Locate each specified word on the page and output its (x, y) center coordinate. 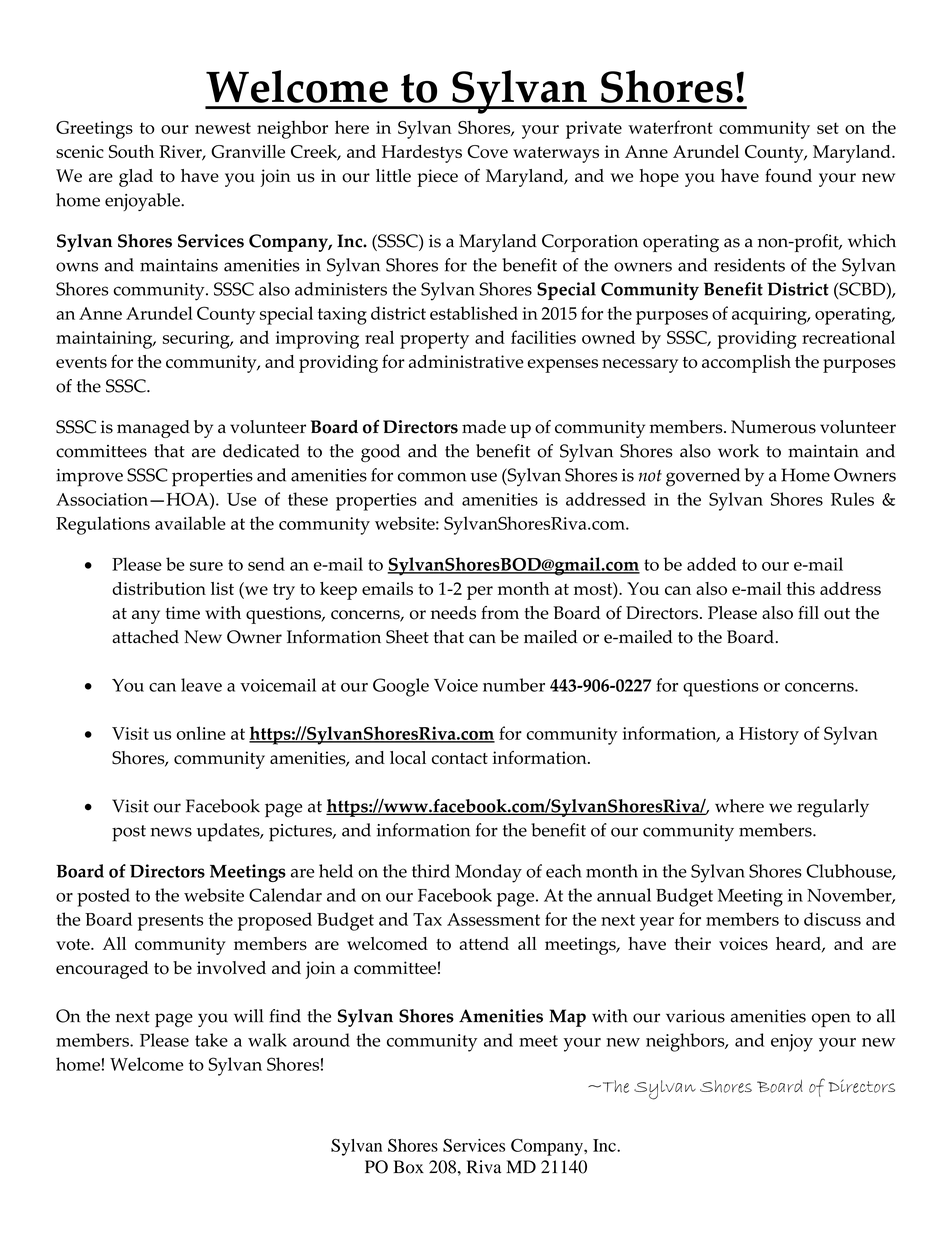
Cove (487, 151)
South (131, 151)
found (788, 176)
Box (408, 1167)
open (831, 1020)
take (211, 1040)
